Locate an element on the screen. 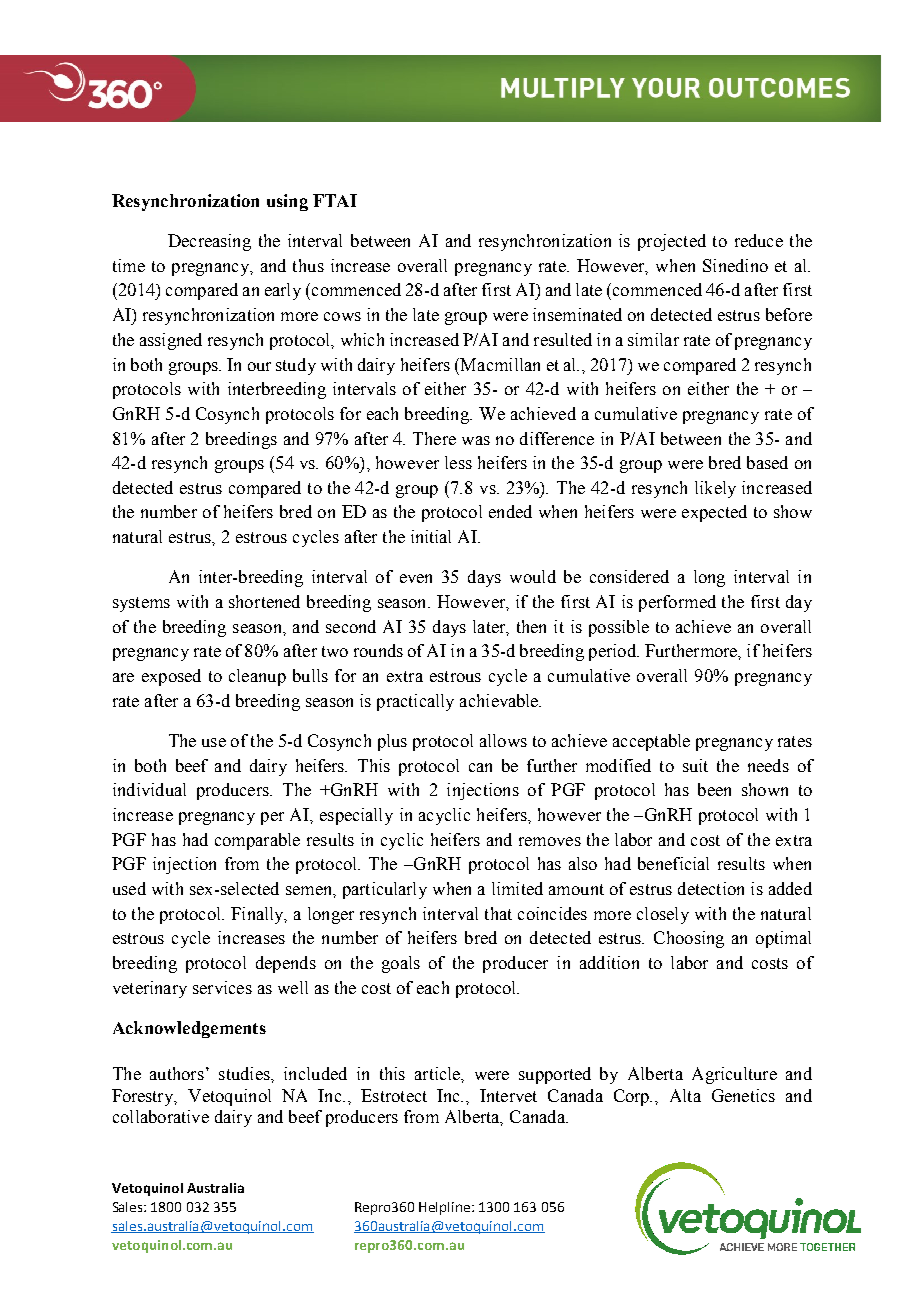 The image size is (924, 1309). Helpline is located at coordinates (446, 1208).
